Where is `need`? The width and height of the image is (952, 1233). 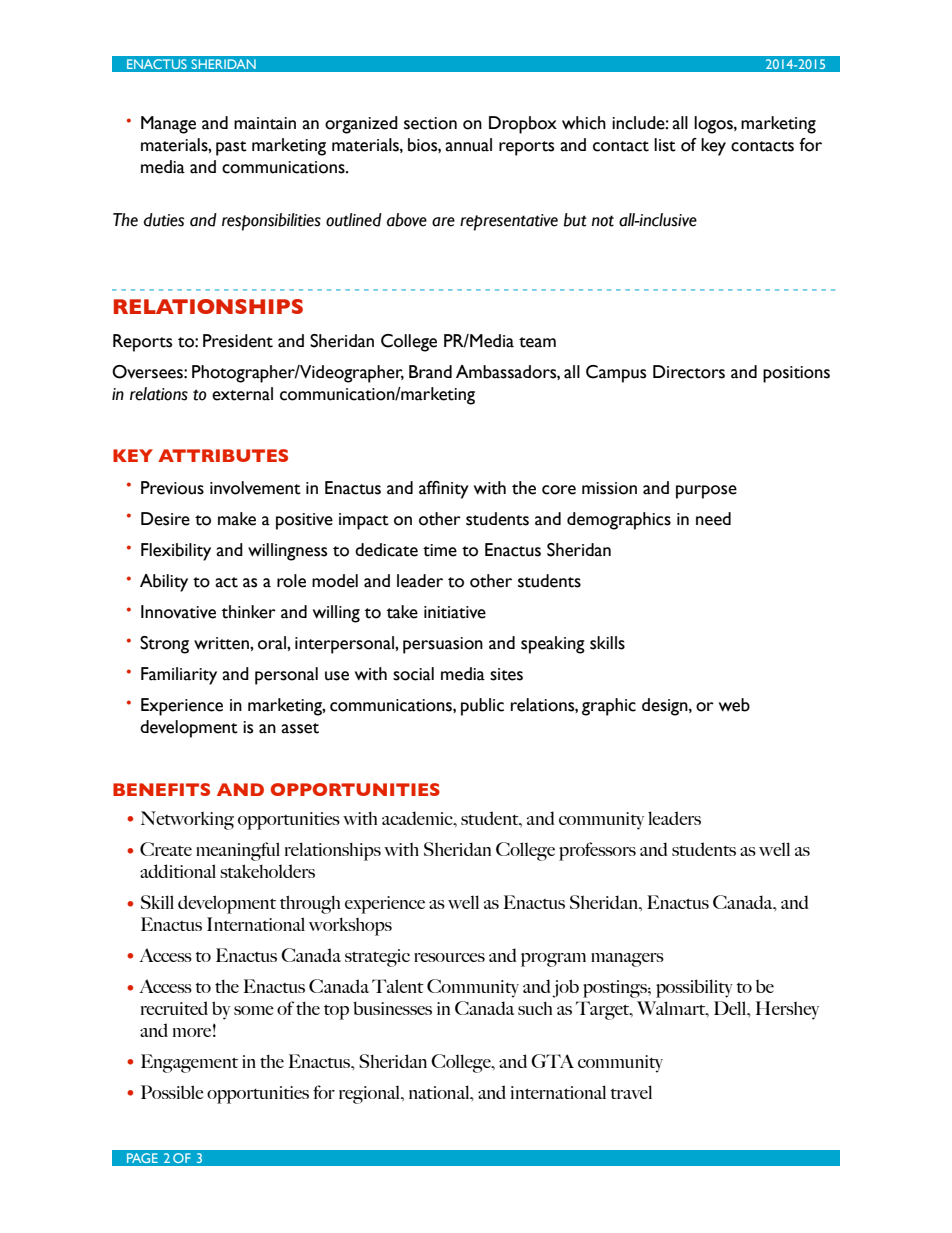 need is located at coordinates (713, 519).
